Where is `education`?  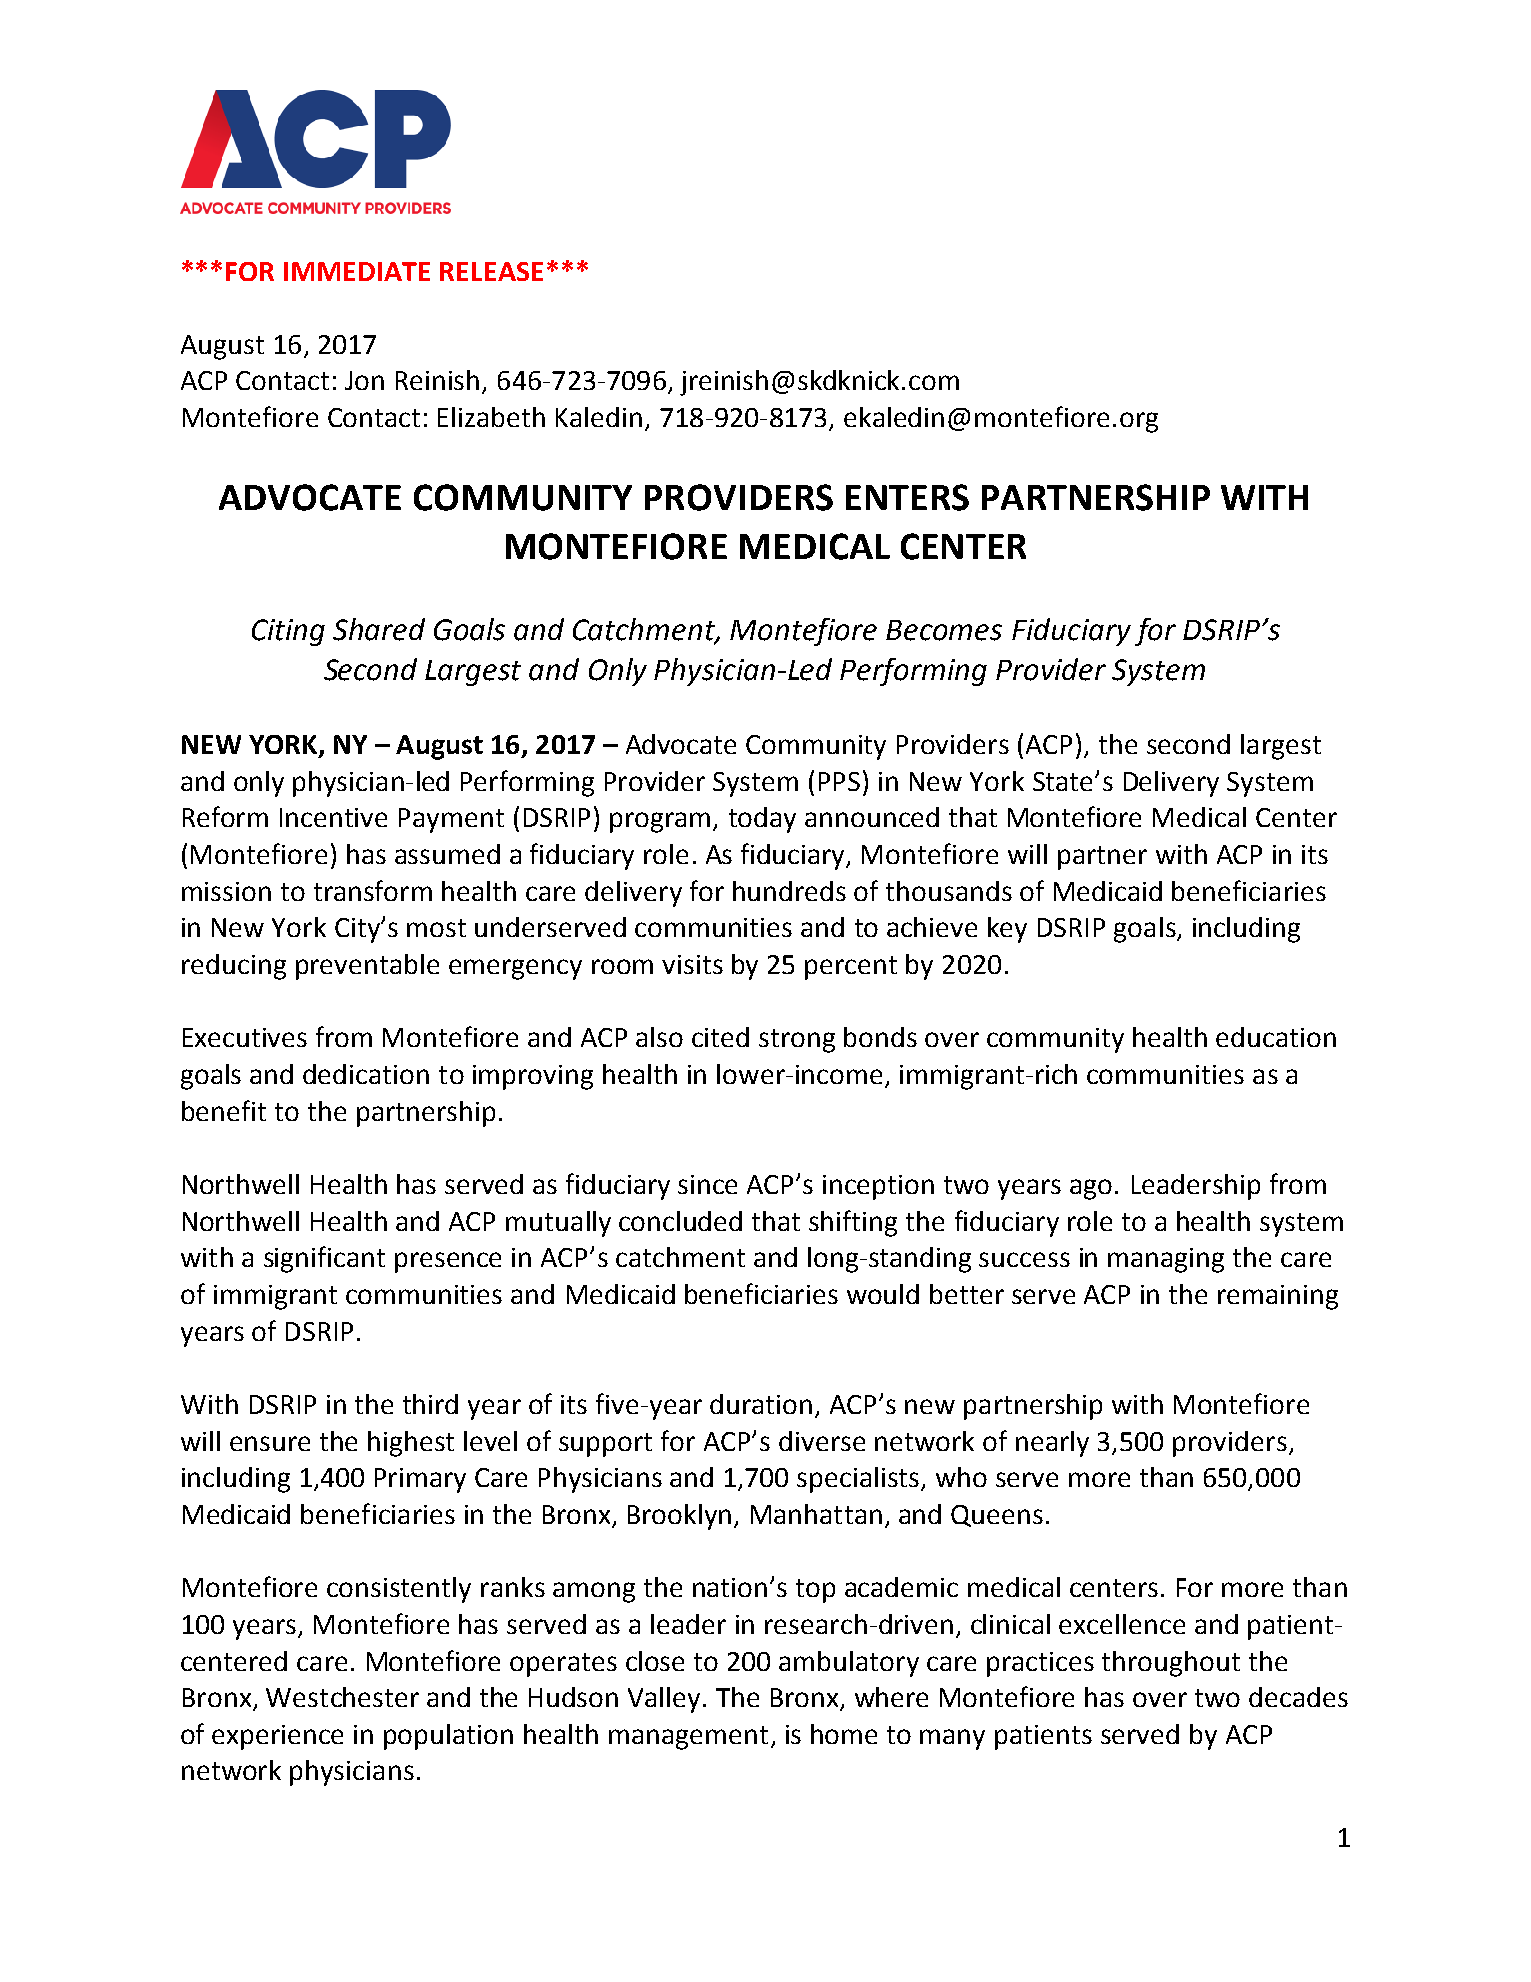
education is located at coordinates (1276, 1037).
